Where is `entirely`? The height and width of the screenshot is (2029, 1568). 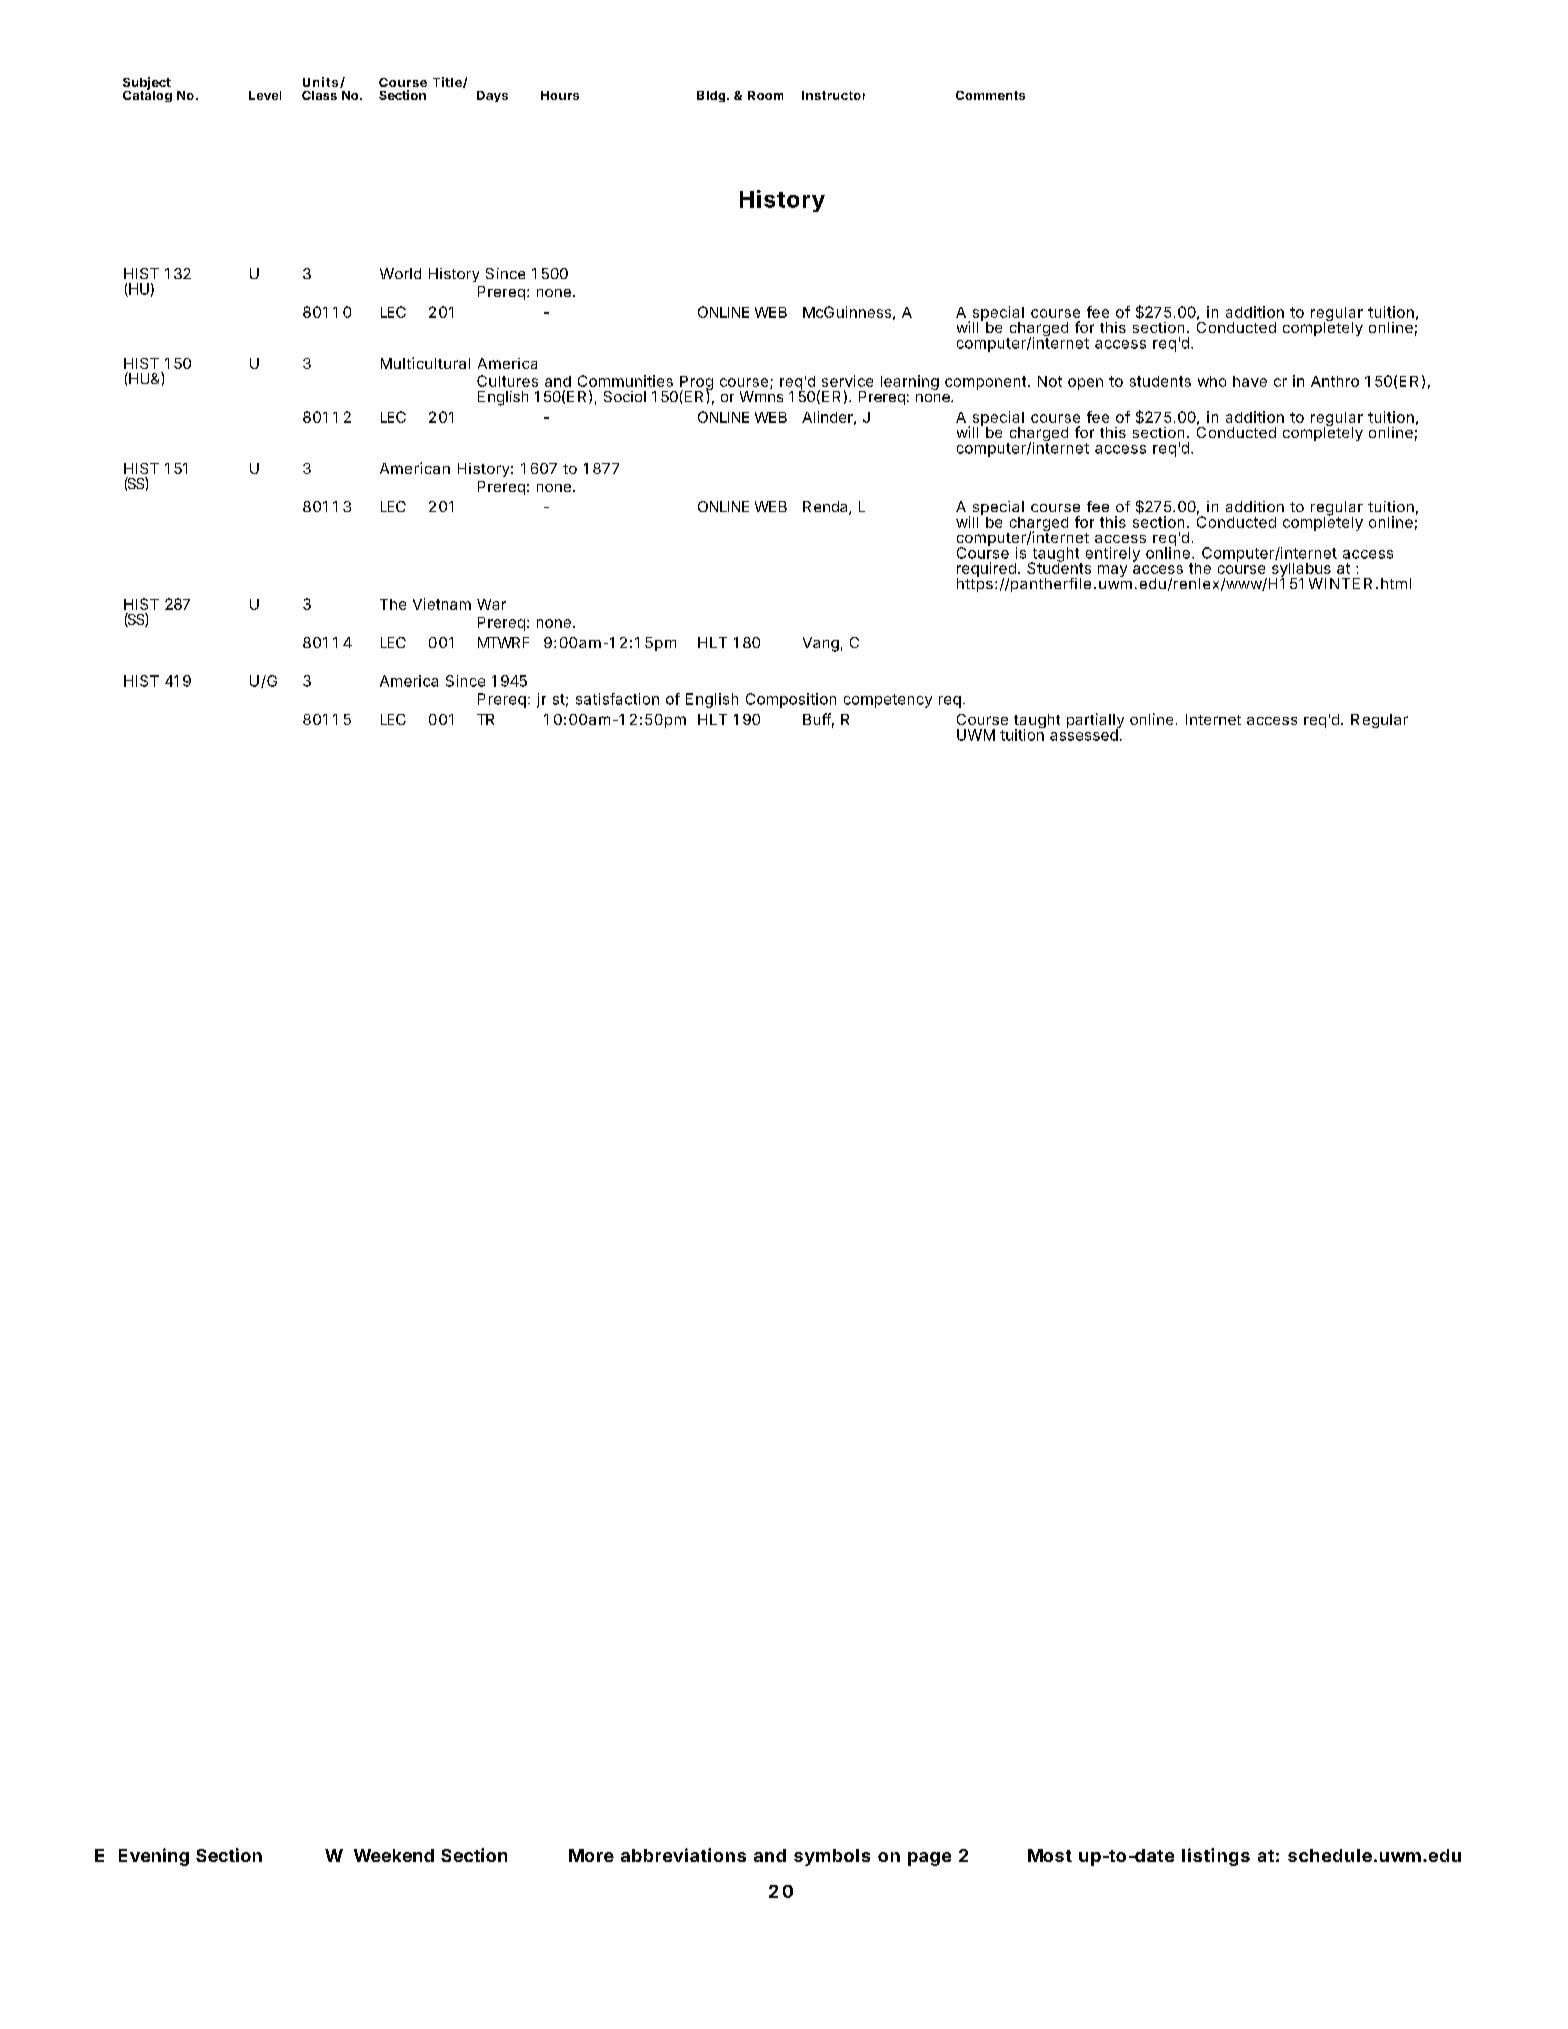 entirely is located at coordinates (1113, 554).
